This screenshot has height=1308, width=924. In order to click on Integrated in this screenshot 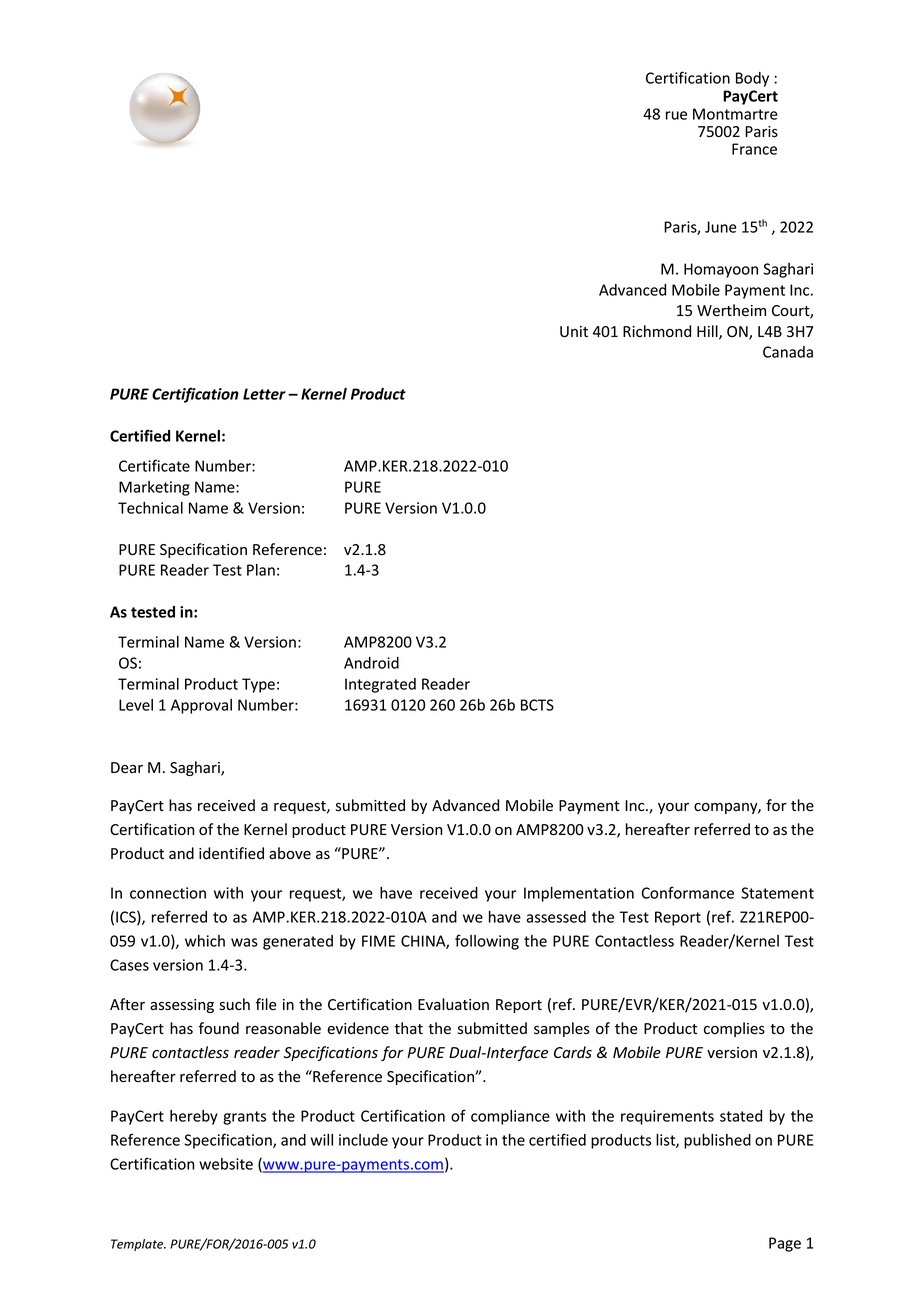, I will do `click(380, 685)`.
